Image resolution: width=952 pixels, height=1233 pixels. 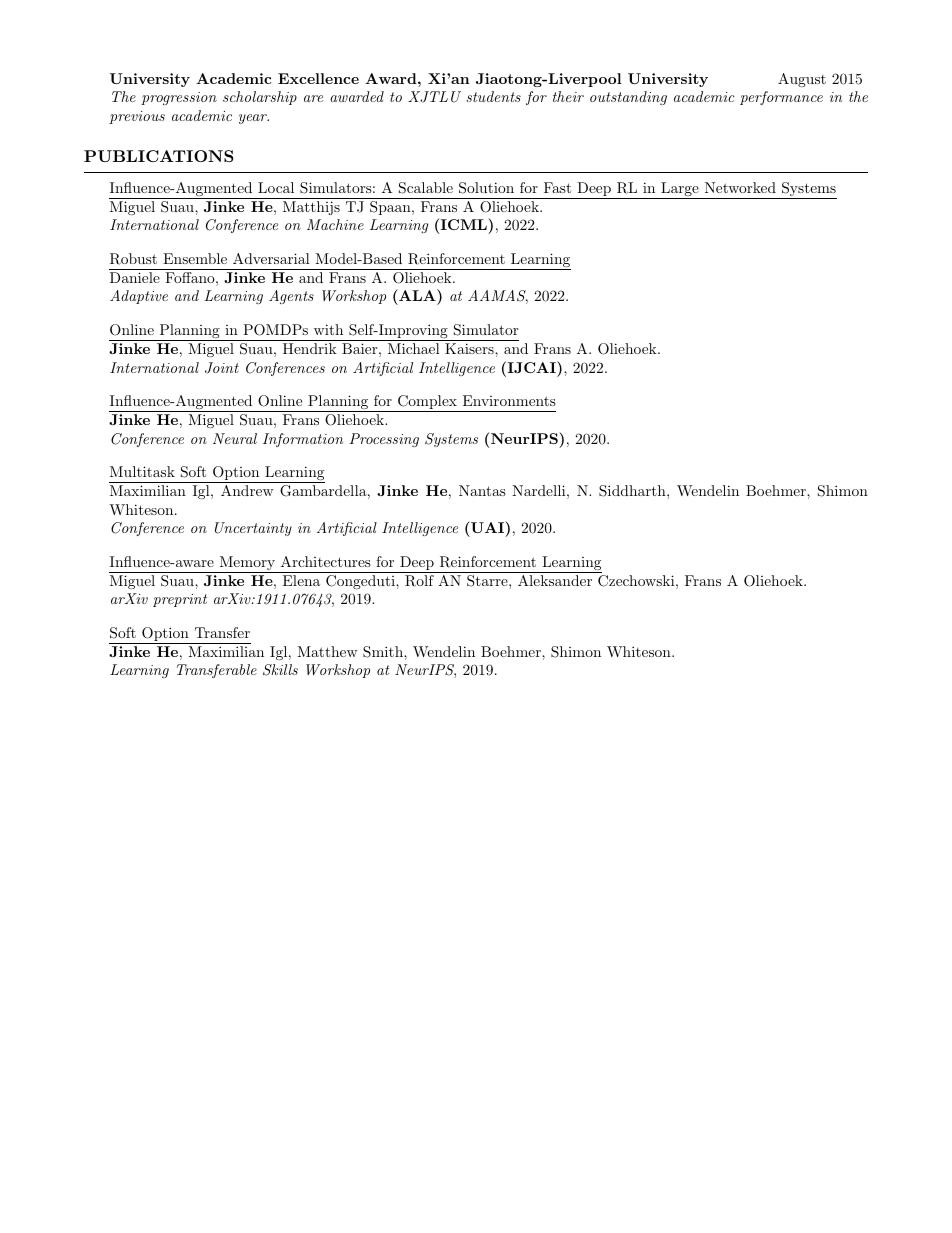 I want to click on Skills, so click(x=280, y=670).
